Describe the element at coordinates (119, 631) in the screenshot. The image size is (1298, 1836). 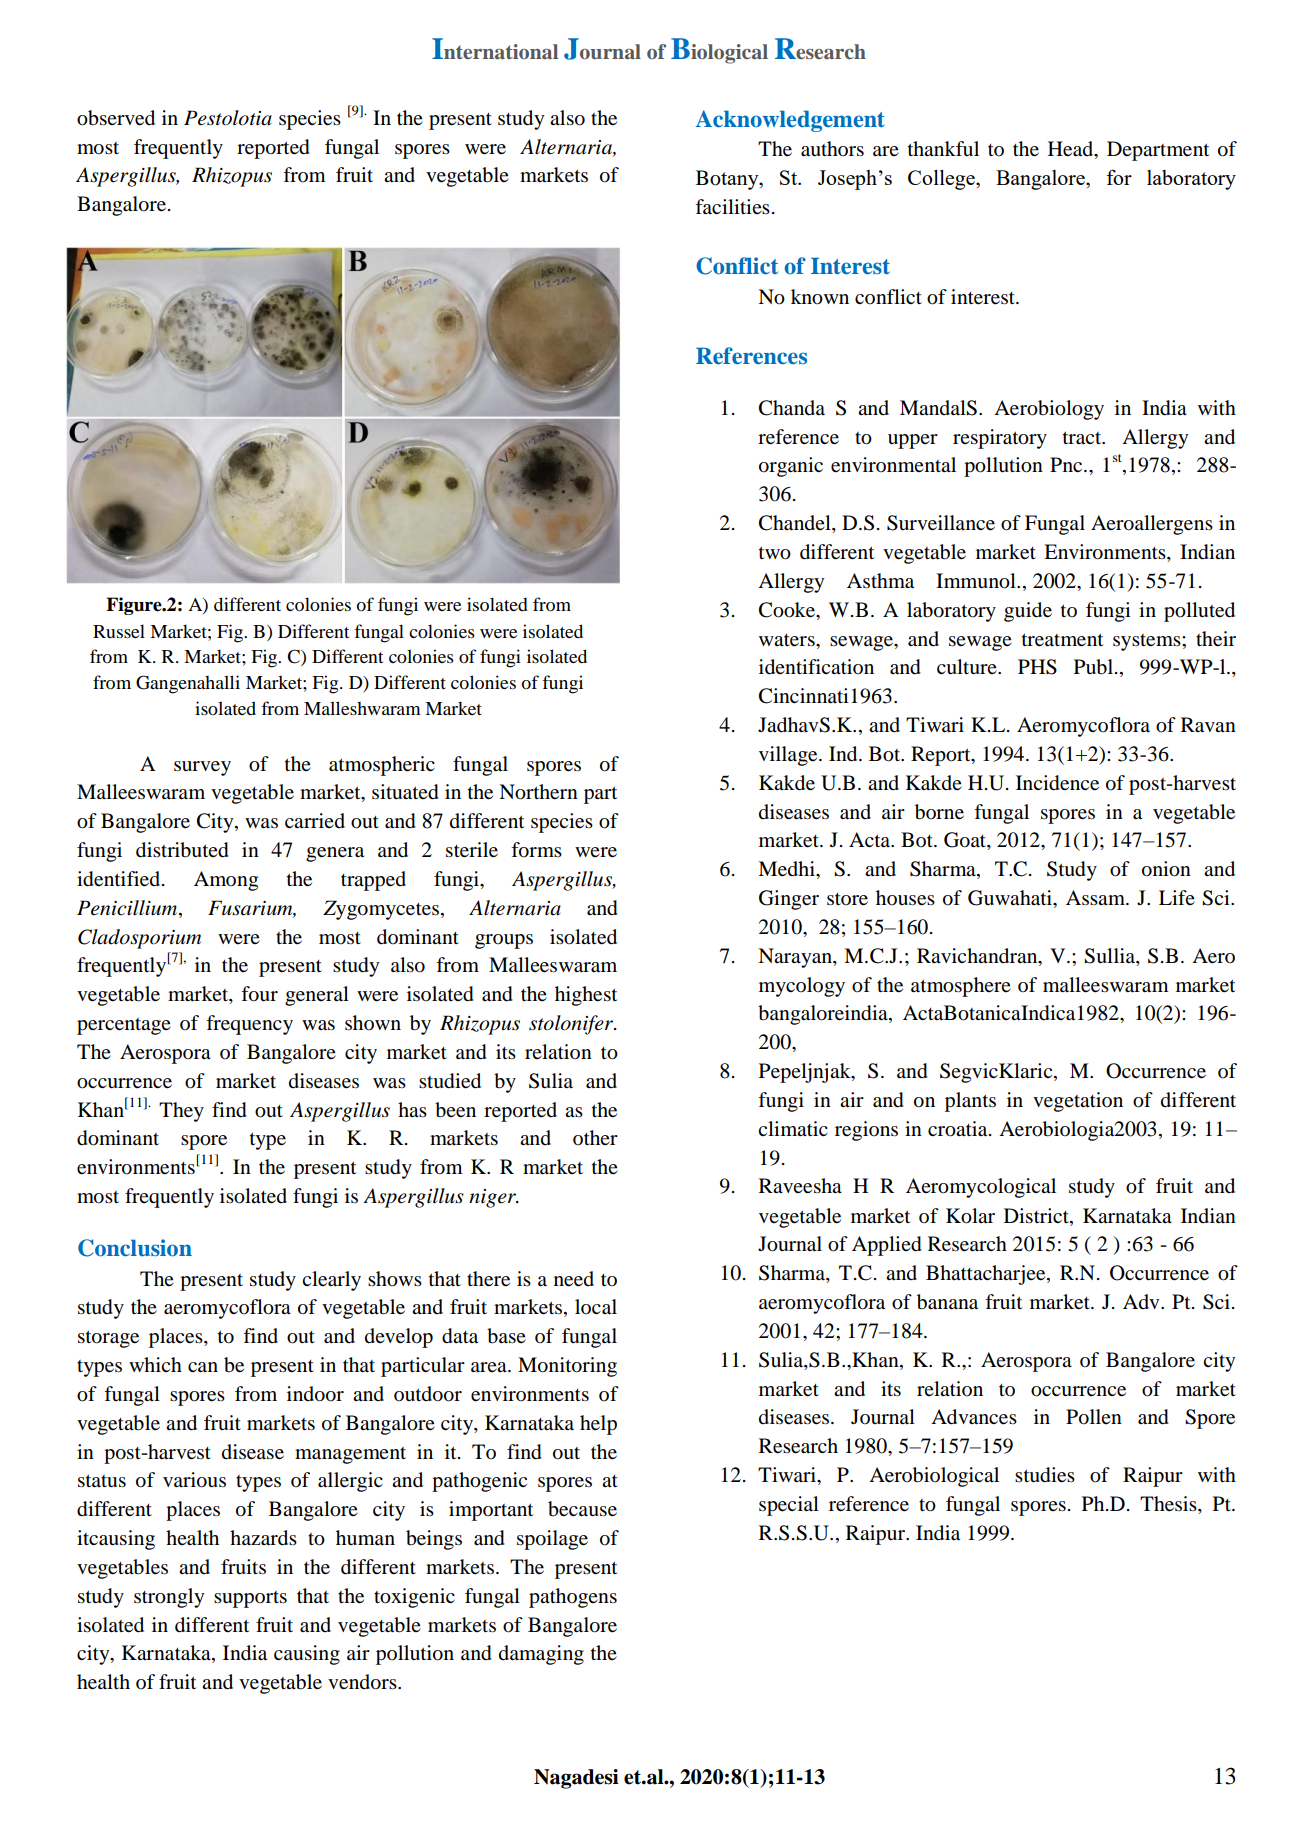
I see `Russel` at that location.
